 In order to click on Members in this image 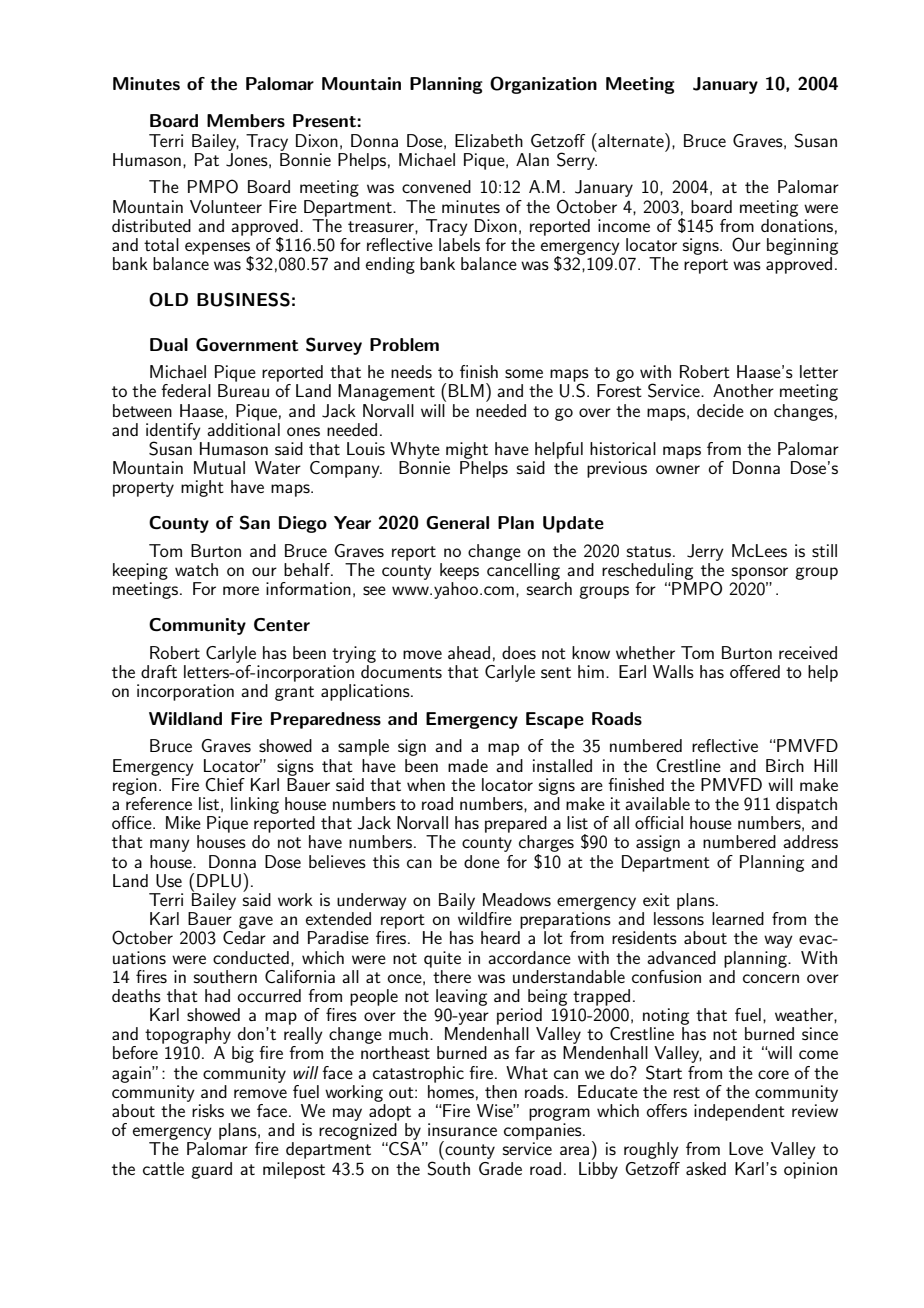, I will do `click(246, 121)`.
